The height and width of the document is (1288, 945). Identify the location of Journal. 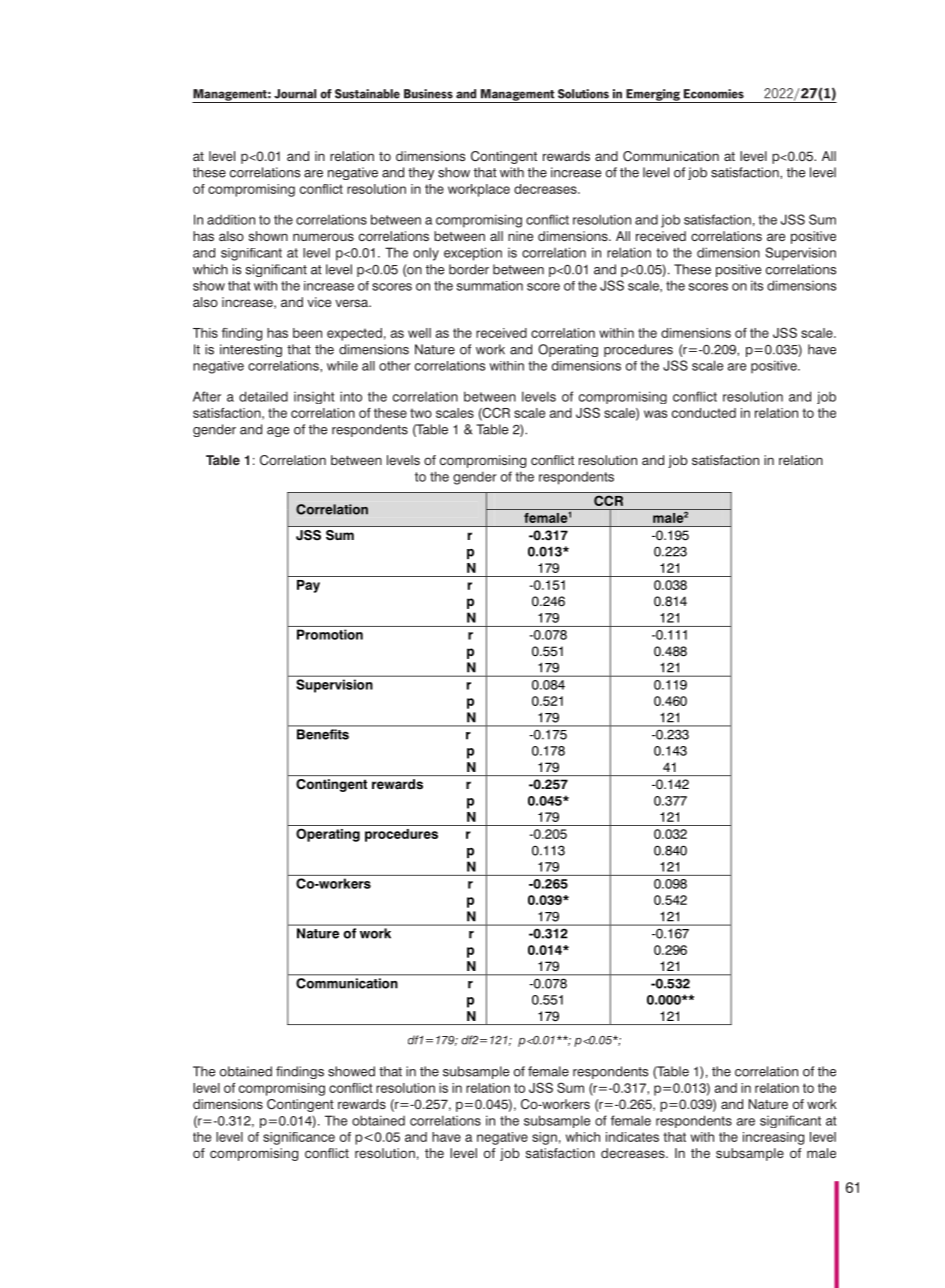
(295, 94).
